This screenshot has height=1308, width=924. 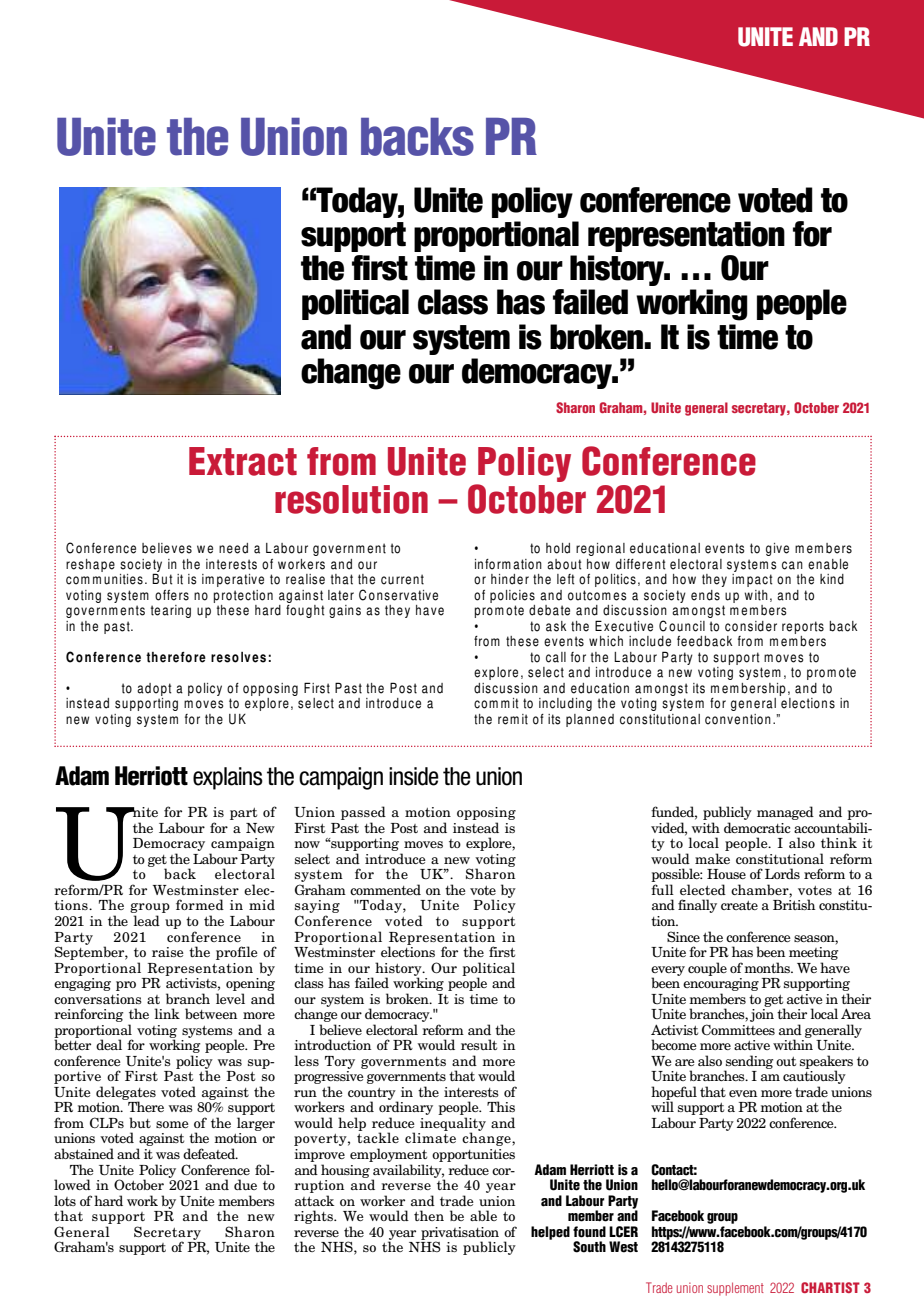 What do you see at coordinates (479, 1044) in the screenshot?
I see `result` at bounding box center [479, 1044].
